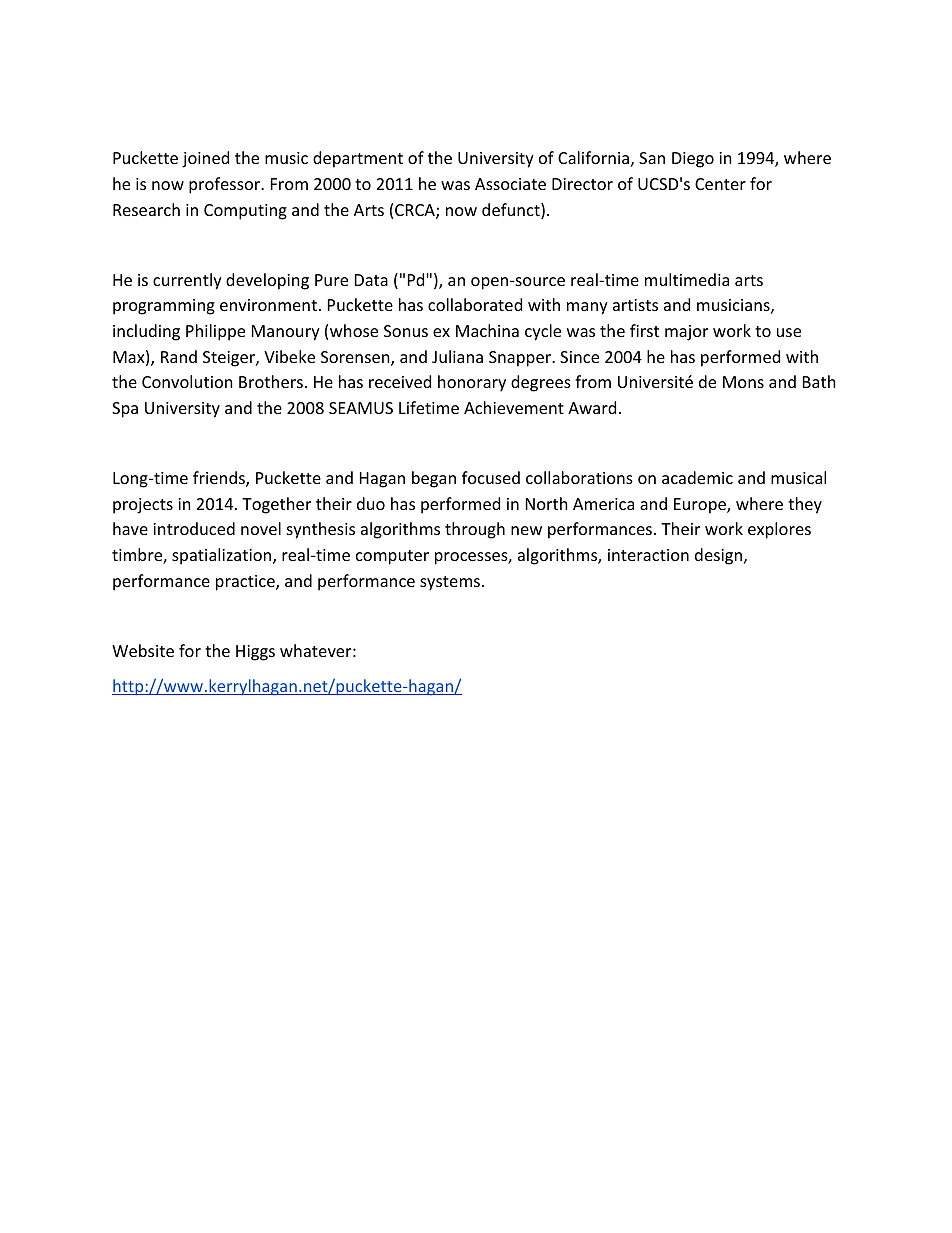 This screenshot has width=952, height=1233. What do you see at coordinates (205, 159) in the screenshot?
I see `joined` at bounding box center [205, 159].
